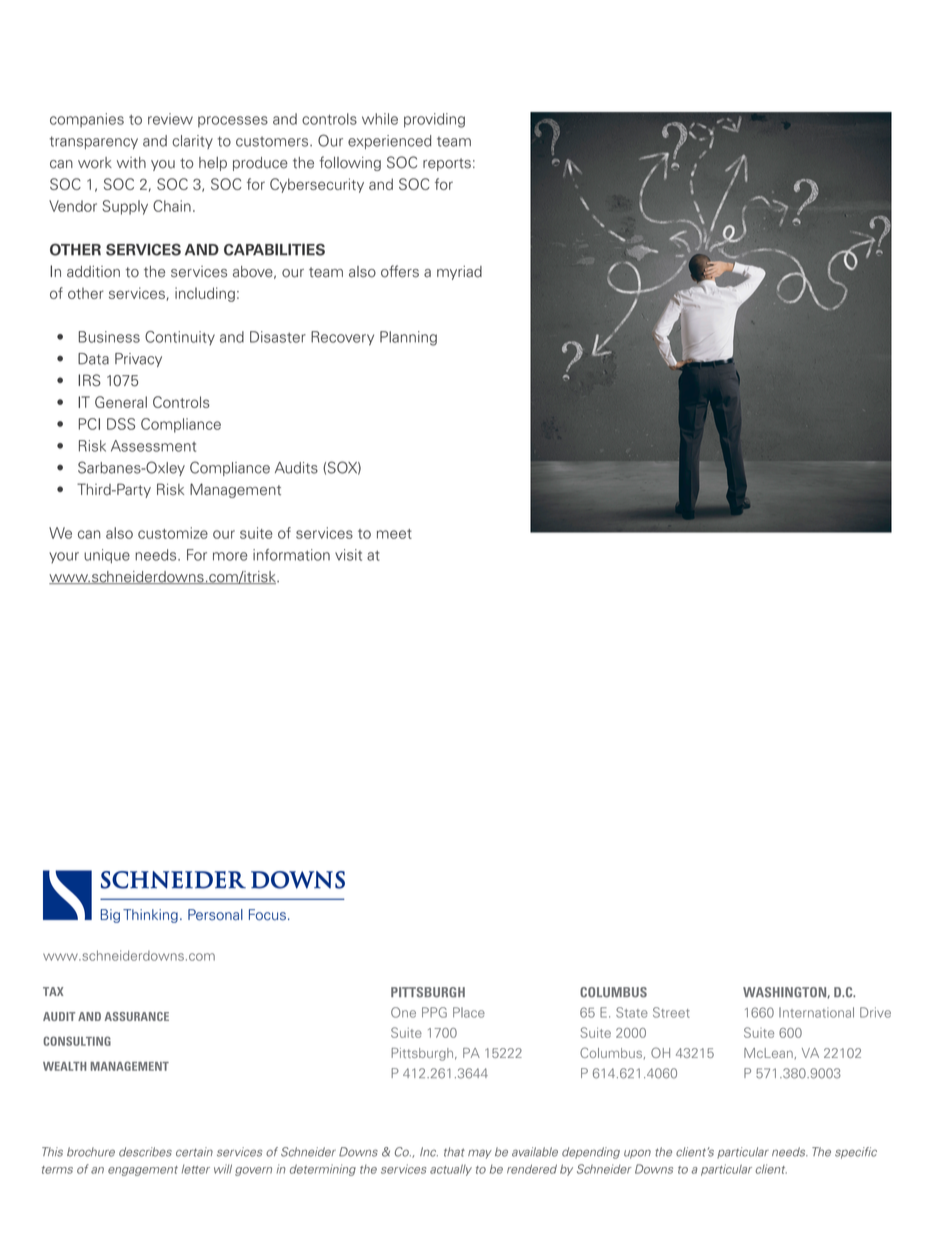  Describe the element at coordinates (408, 338) in the screenshot. I see `Planning` at that location.
